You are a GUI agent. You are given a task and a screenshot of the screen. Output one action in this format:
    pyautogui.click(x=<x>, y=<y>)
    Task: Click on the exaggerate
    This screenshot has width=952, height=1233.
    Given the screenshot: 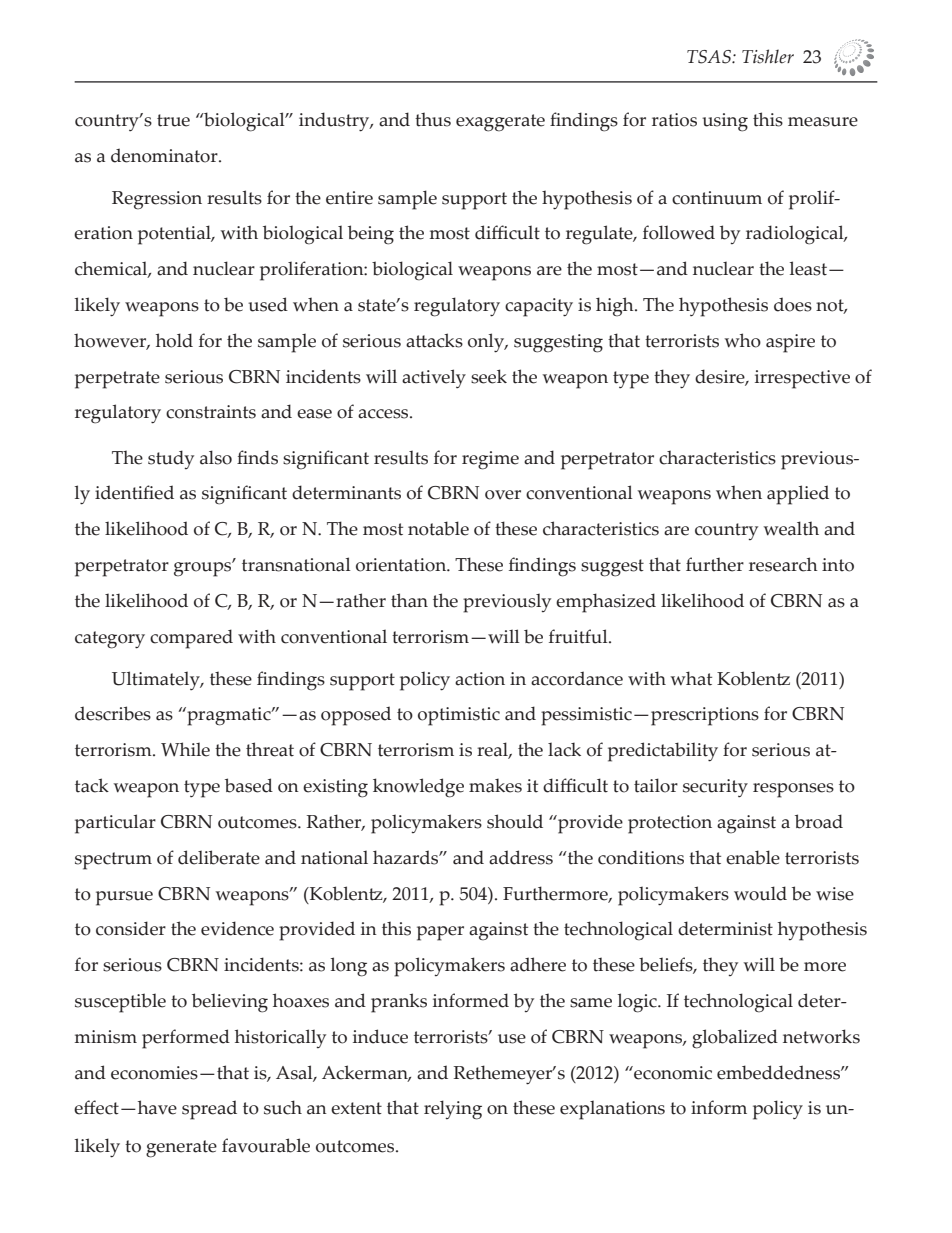 What is the action you would take?
    pyautogui.click(x=500, y=123)
